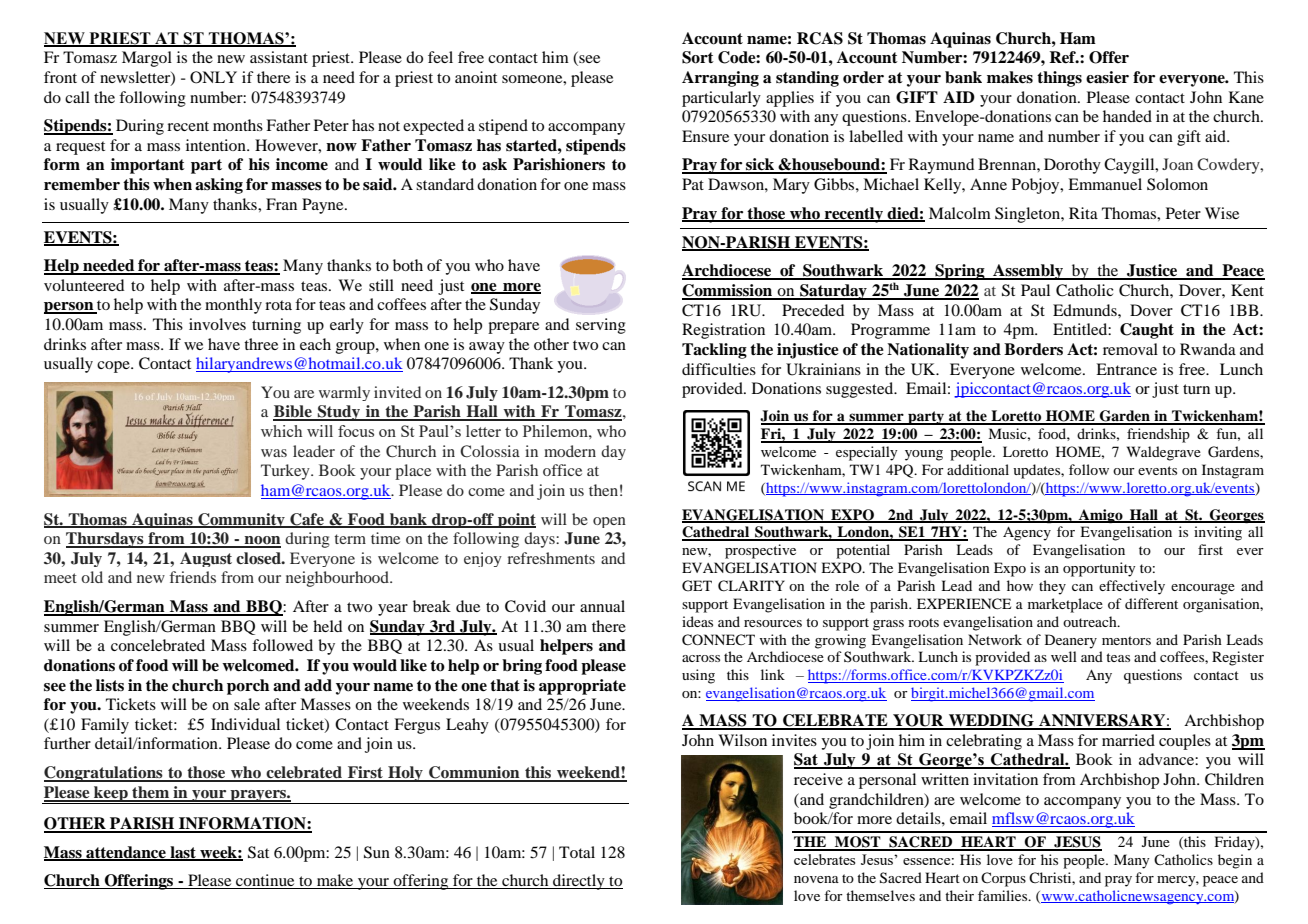 This screenshot has height=924, width=1308. What do you see at coordinates (602, 606) in the screenshot?
I see `annual` at bounding box center [602, 606].
